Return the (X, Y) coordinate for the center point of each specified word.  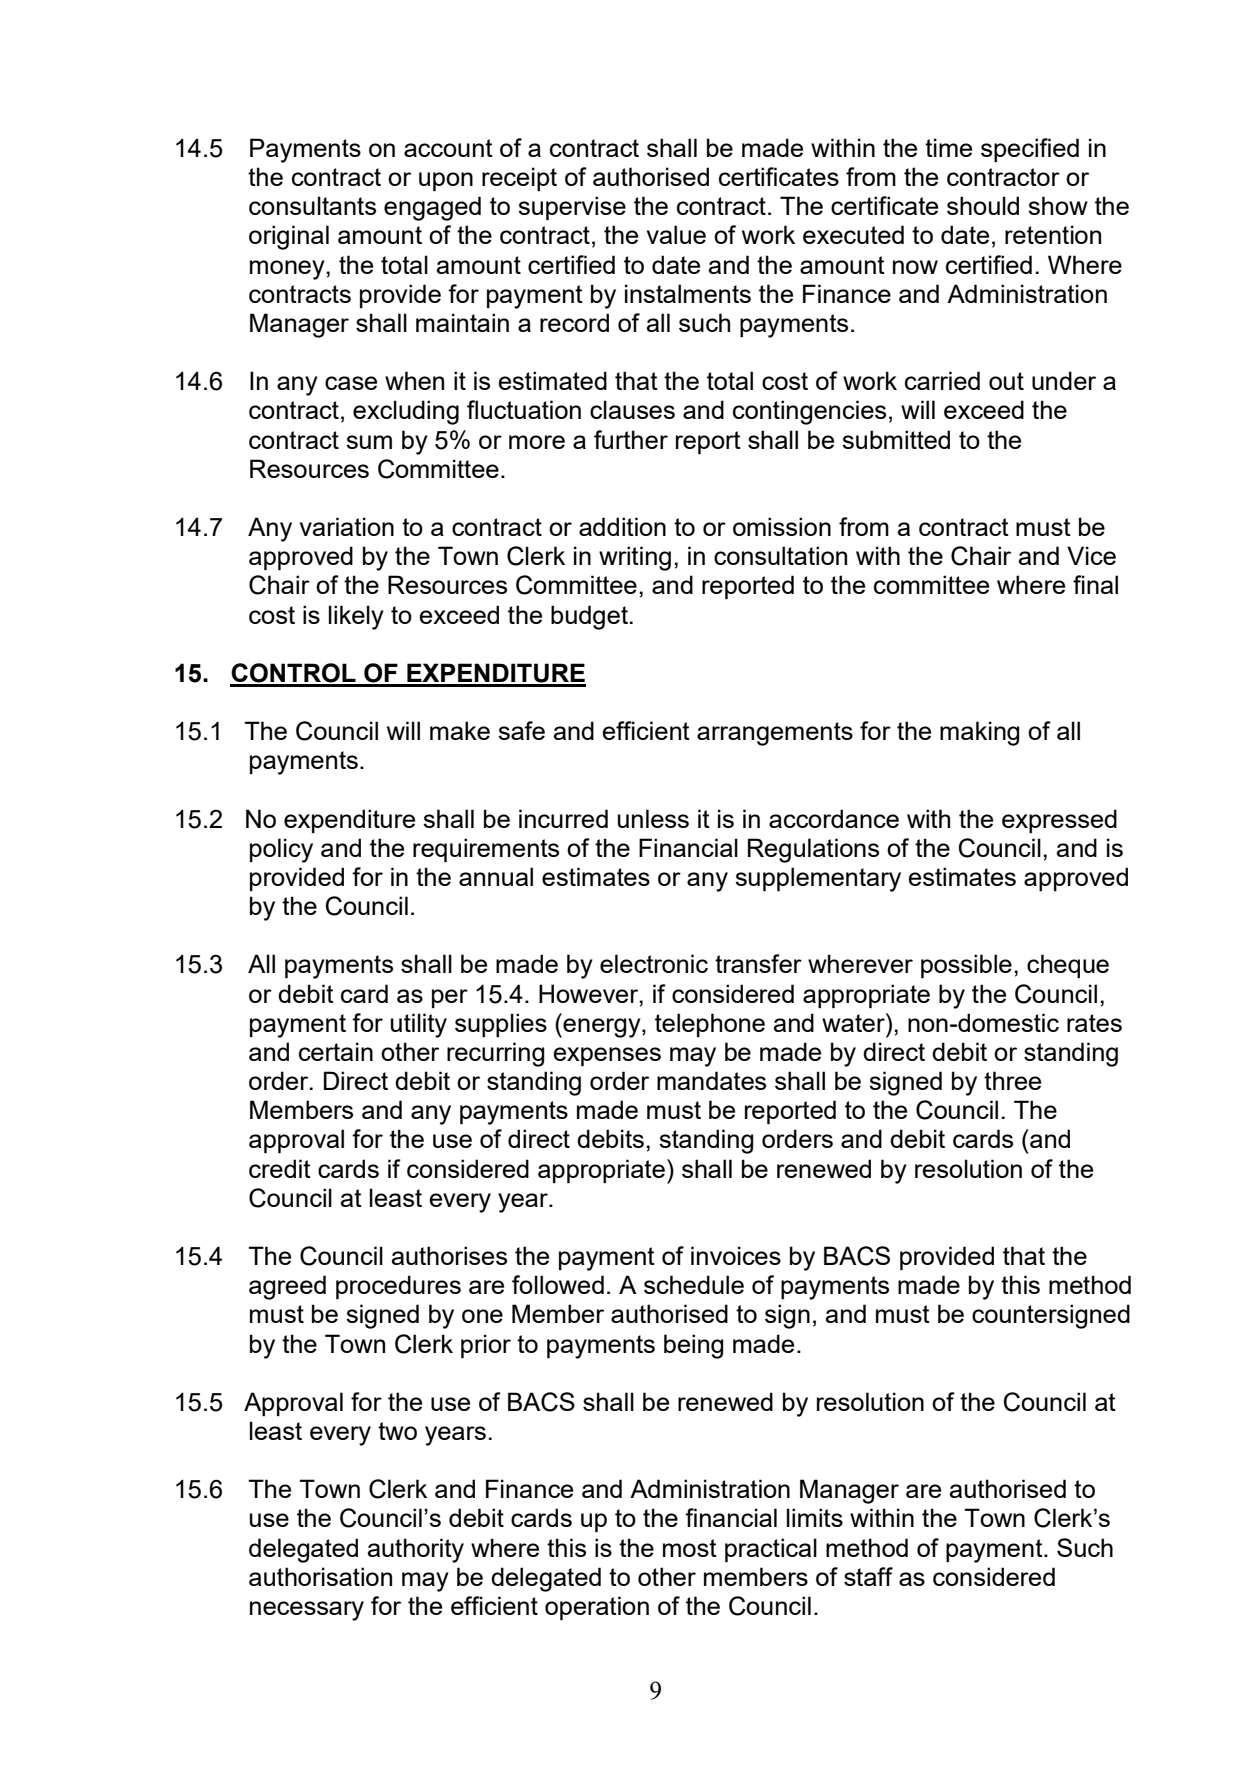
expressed (1059, 821)
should (983, 205)
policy (281, 850)
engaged (432, 208)
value (676, 234)
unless (653, 818)
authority (416, 1550)
